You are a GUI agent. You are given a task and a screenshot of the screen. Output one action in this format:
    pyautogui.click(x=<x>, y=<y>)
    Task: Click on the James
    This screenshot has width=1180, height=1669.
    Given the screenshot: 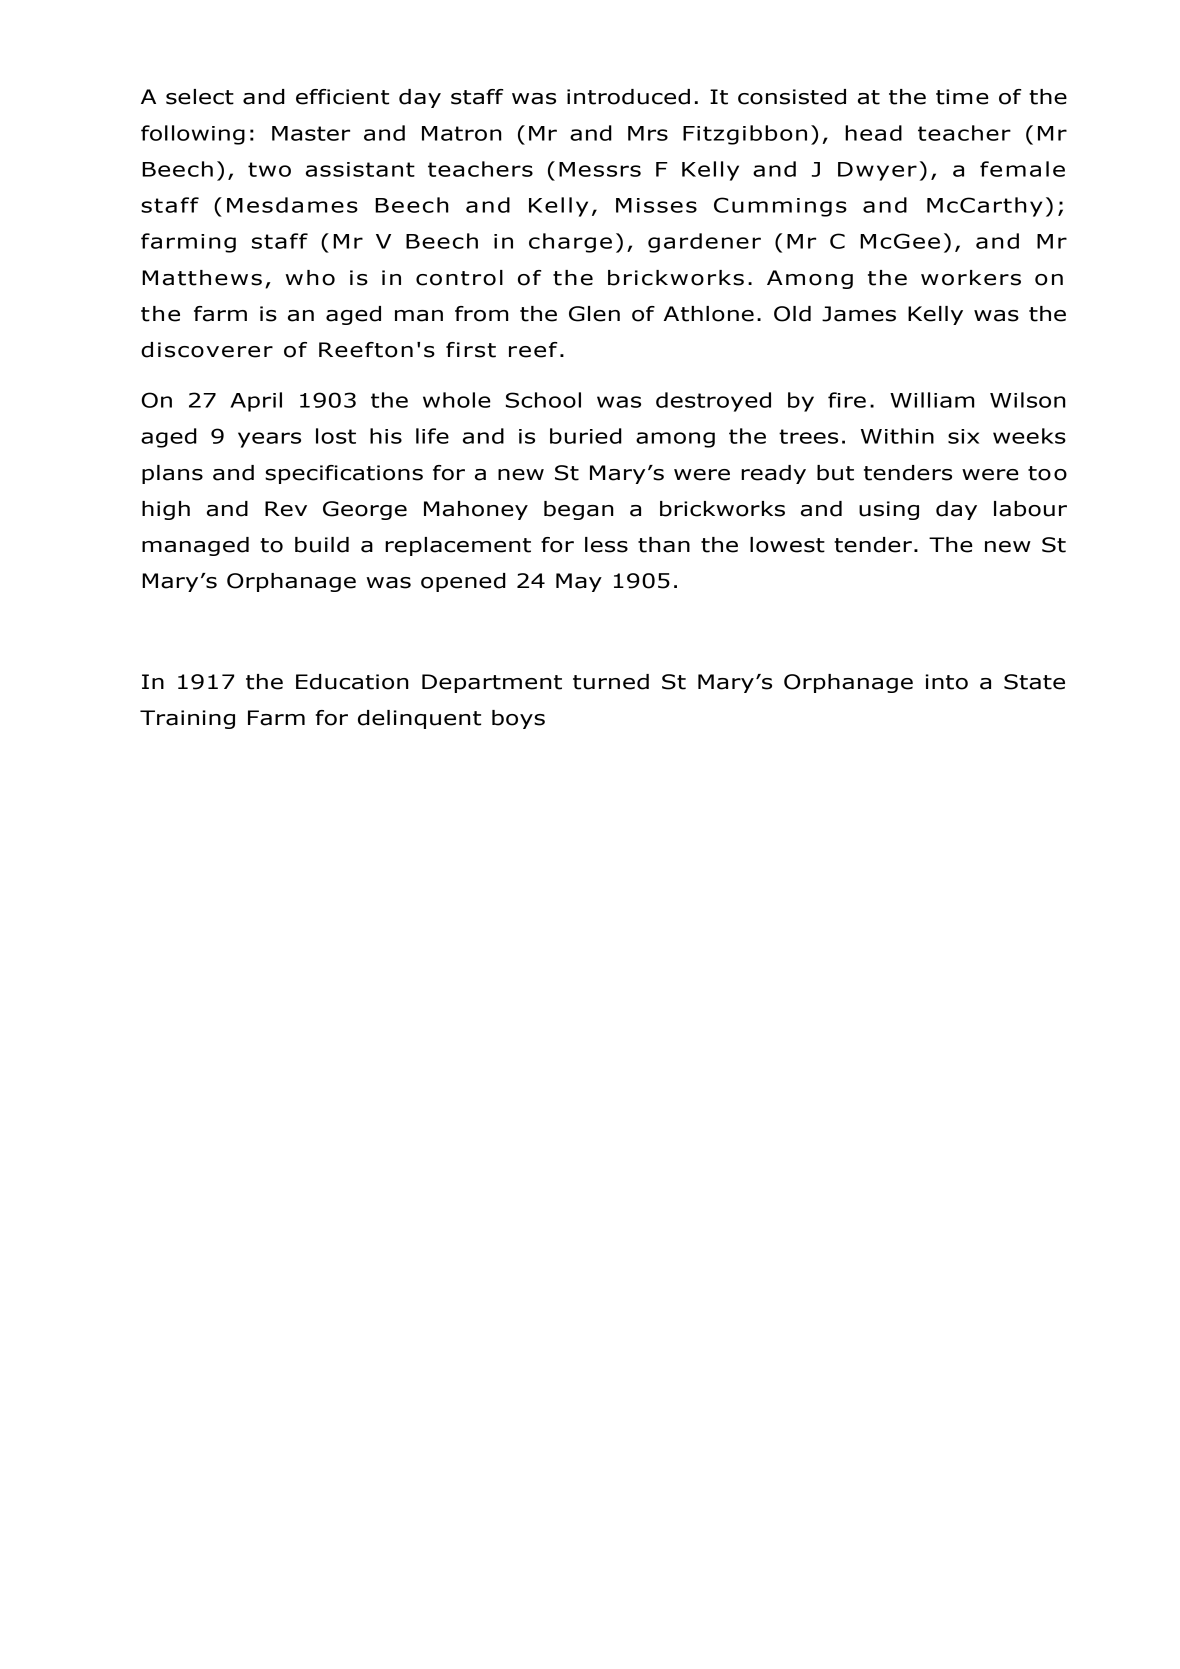 What is the action you would take?
    pyautogui.click(x=859, y=314)
